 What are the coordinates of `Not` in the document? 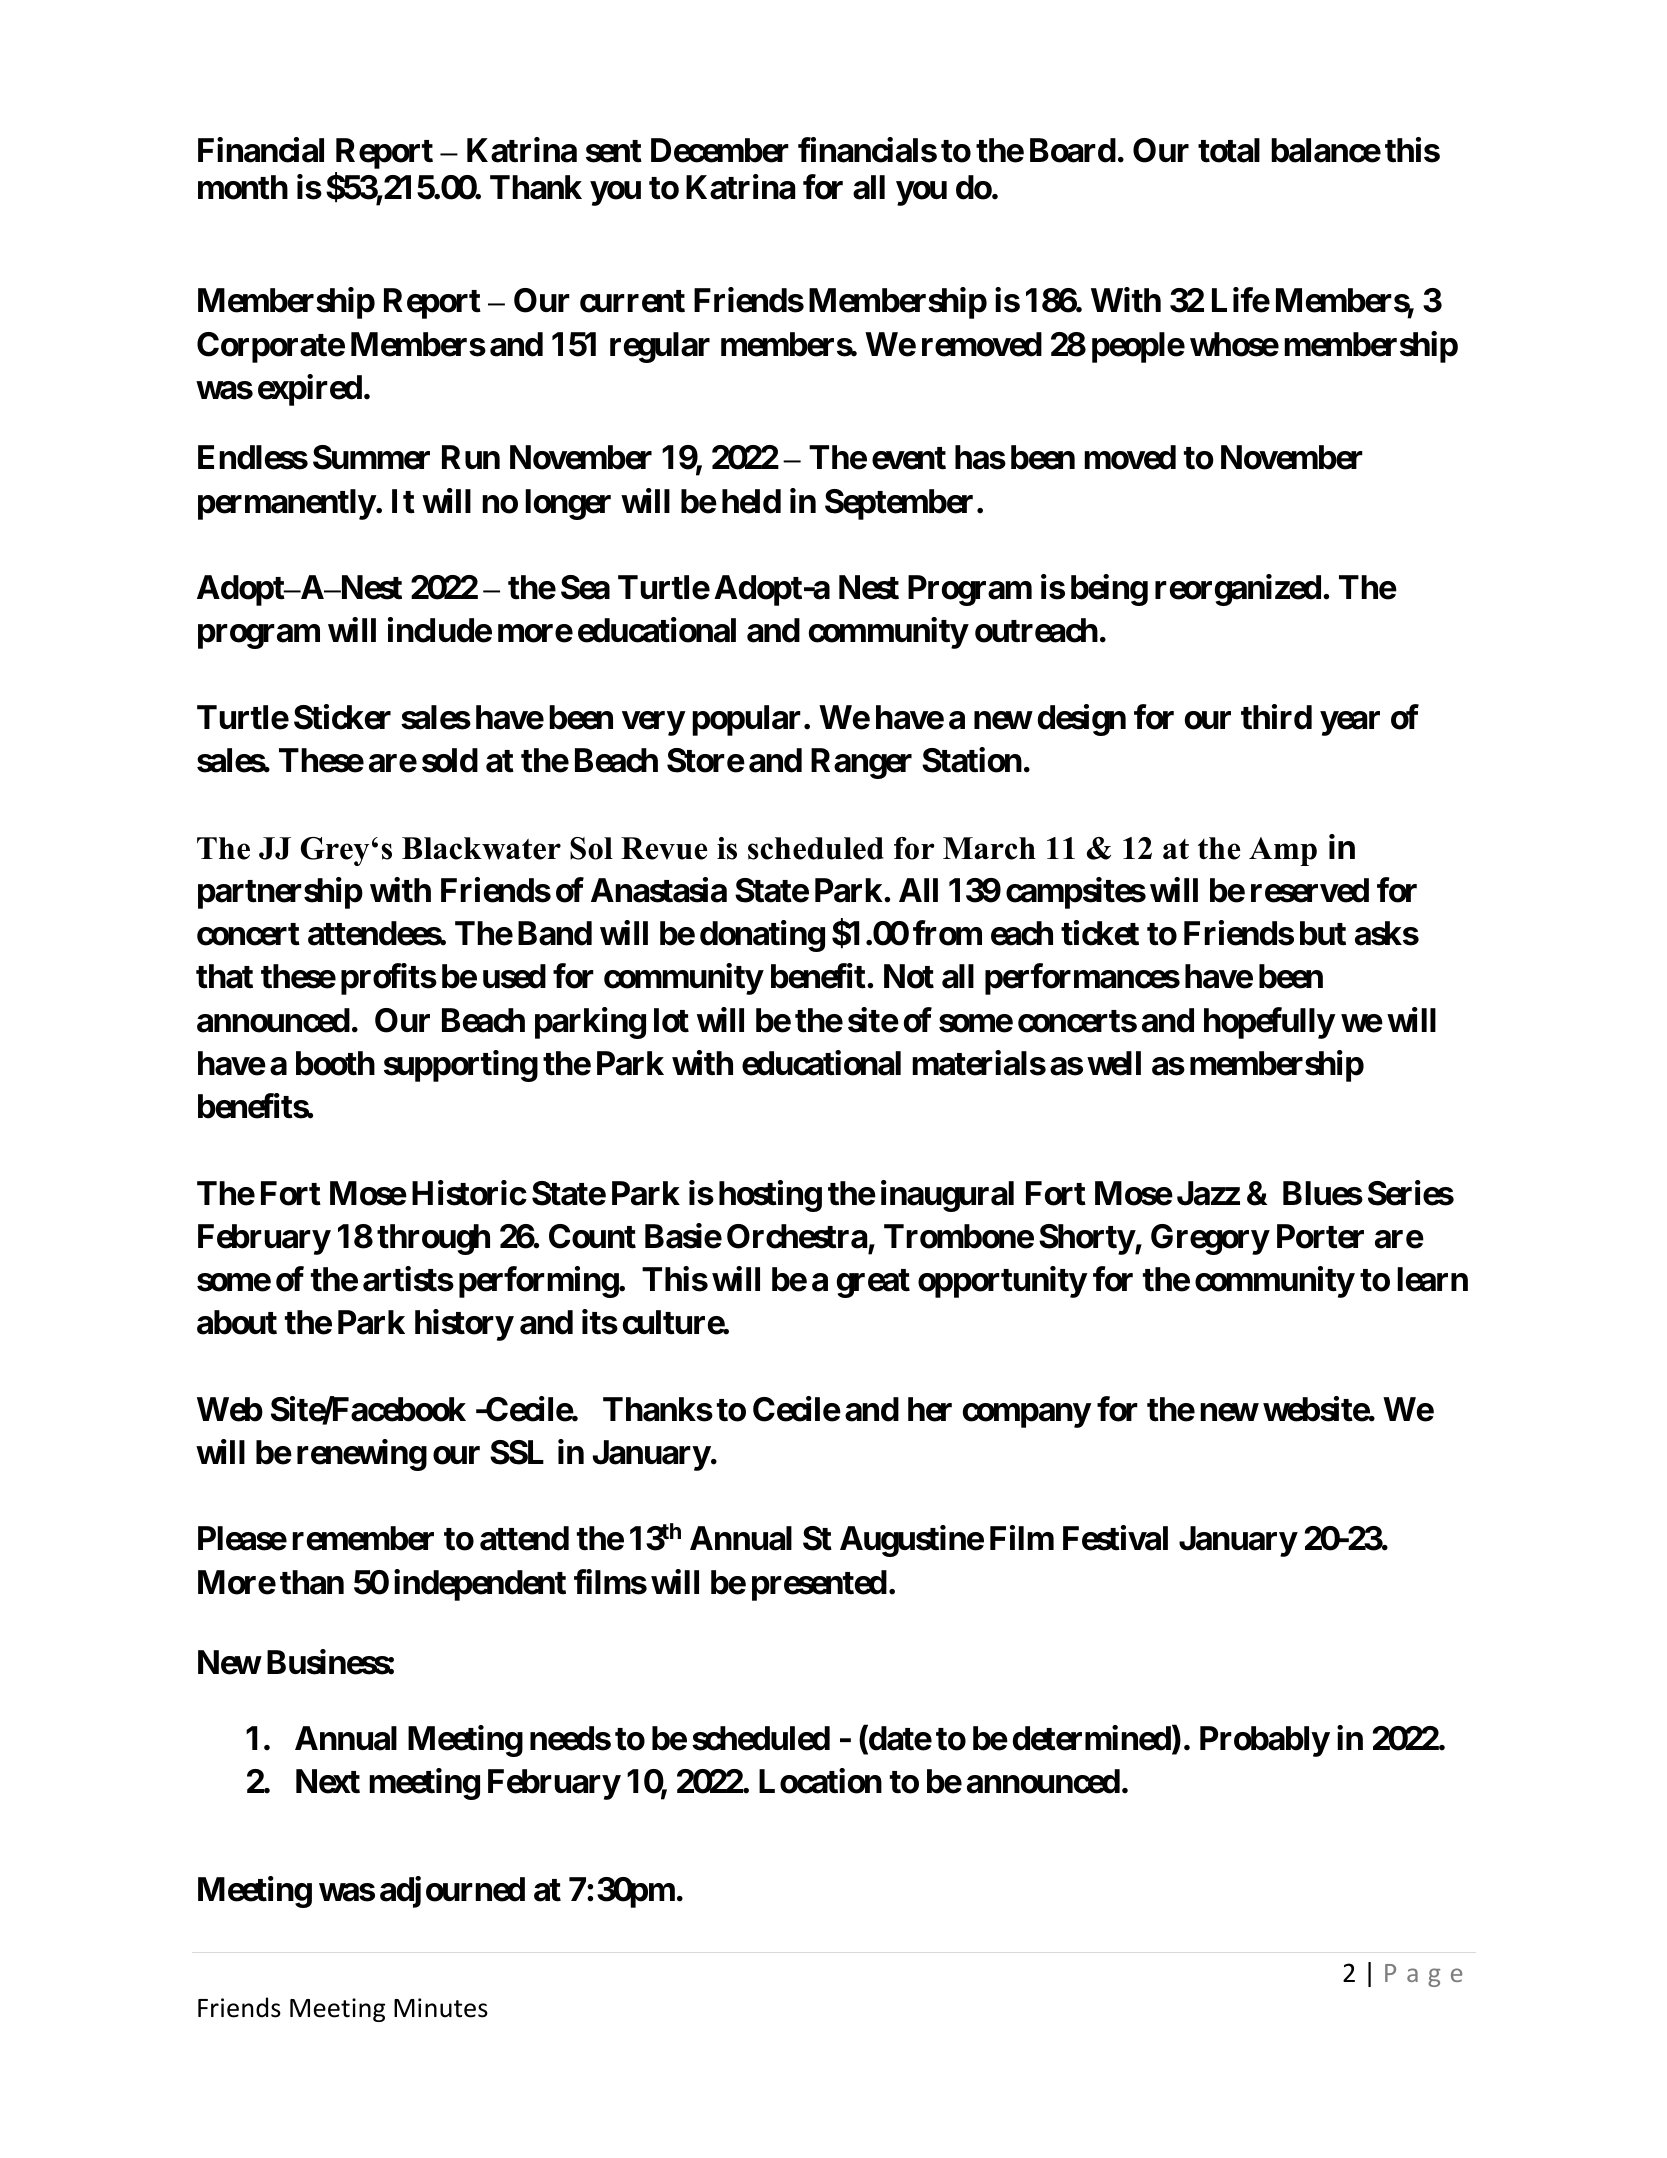 It's located at (909, 976).
